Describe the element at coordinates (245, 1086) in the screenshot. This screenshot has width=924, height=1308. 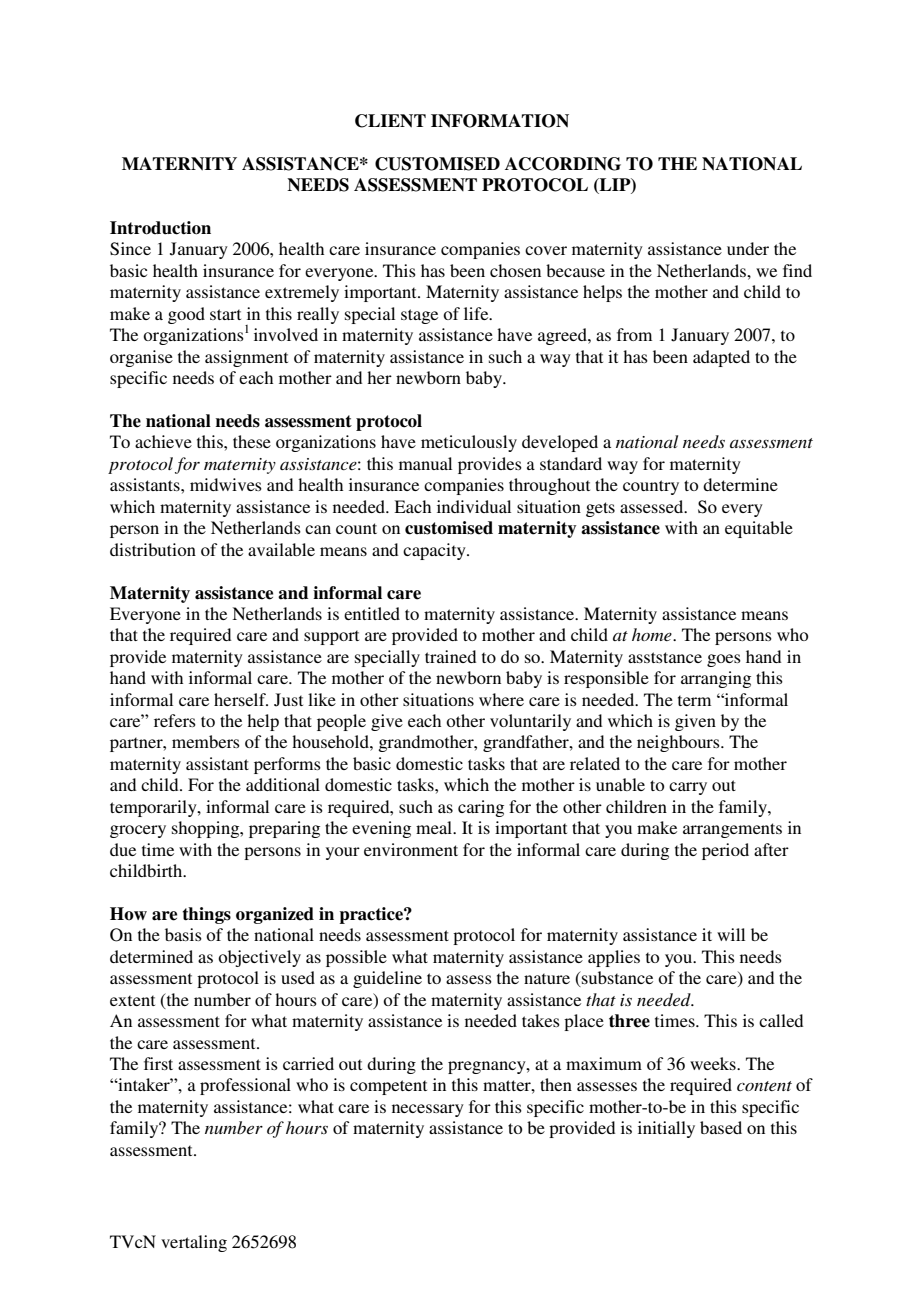
I see `professional` at that location.
